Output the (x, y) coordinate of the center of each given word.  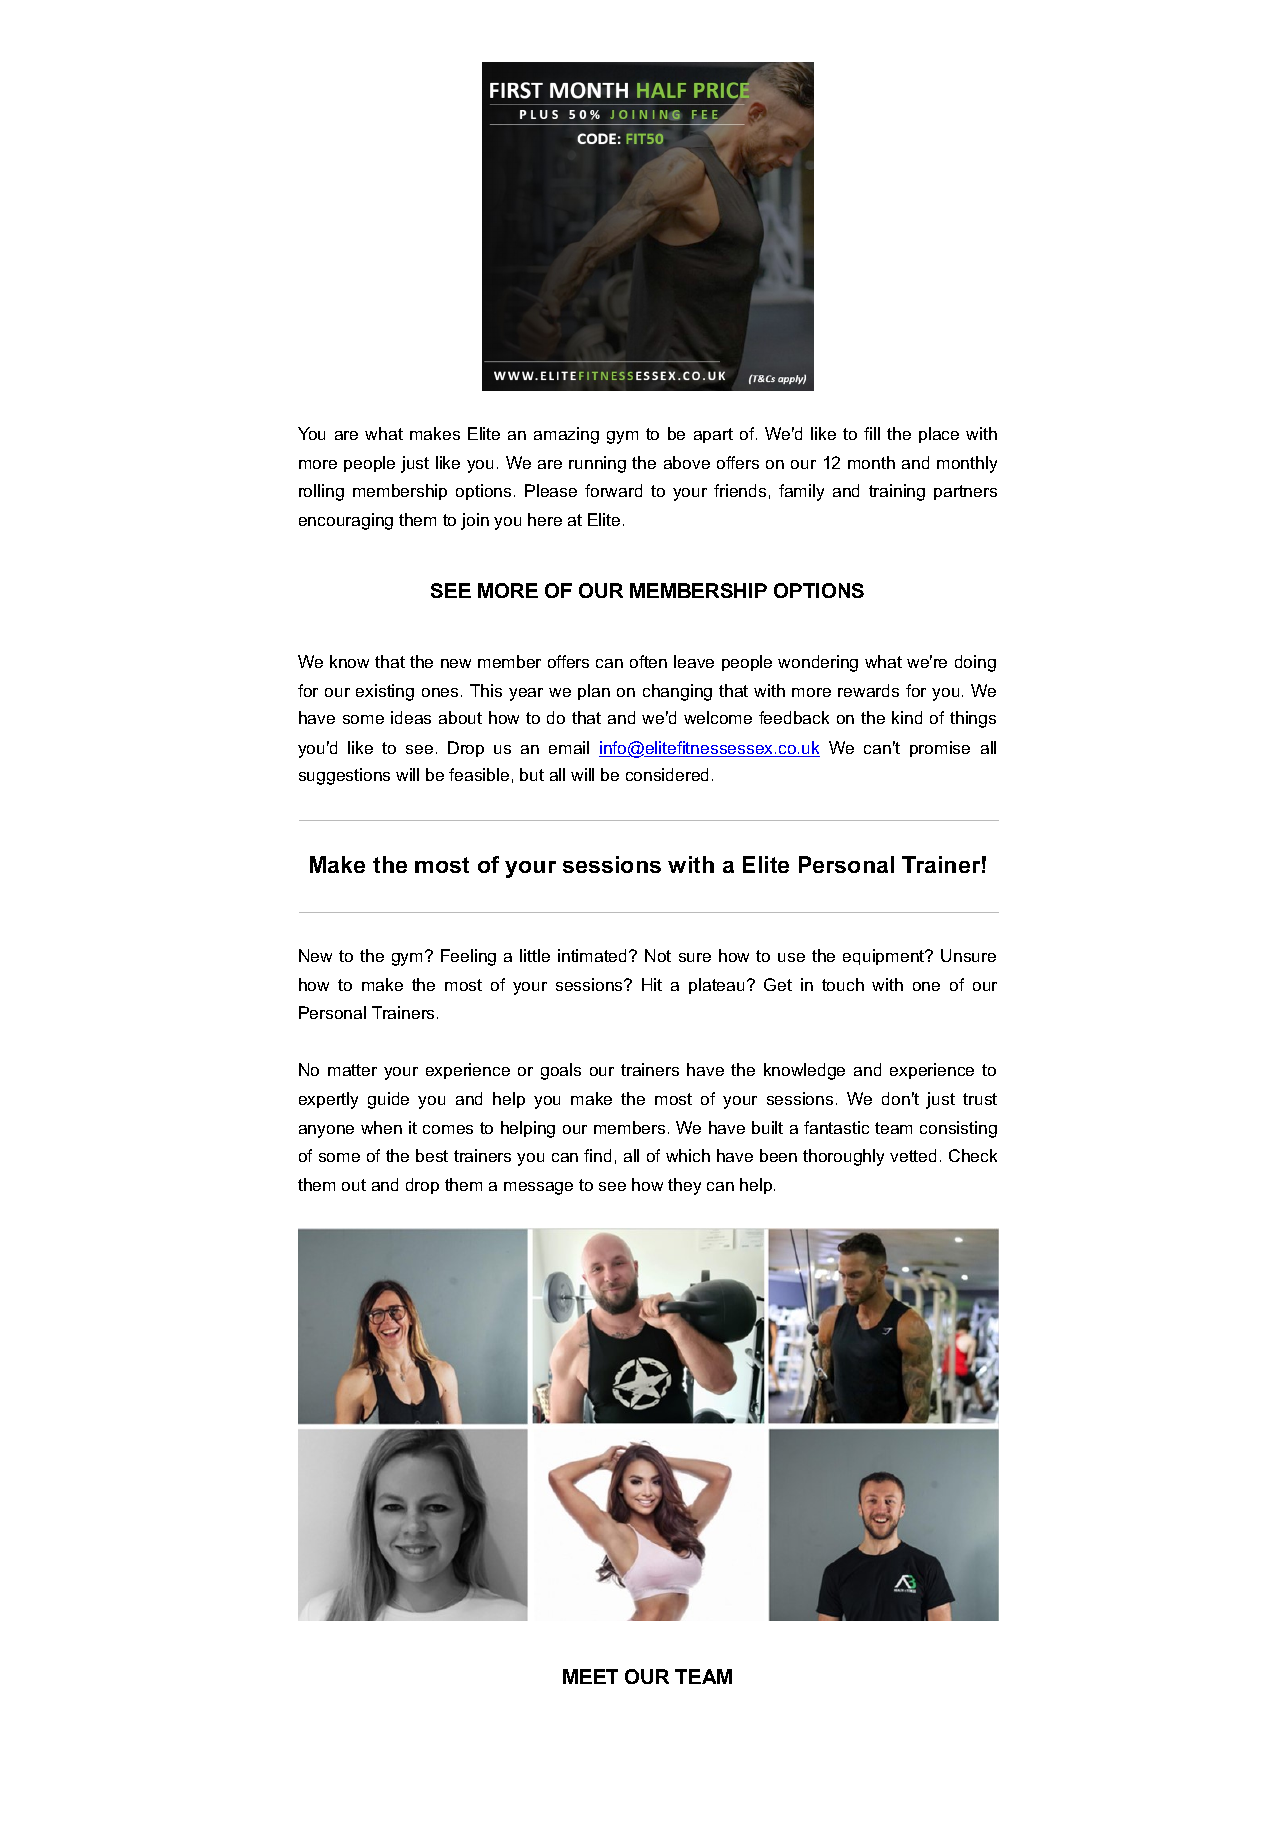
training (897, 492)
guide (388, 1100)
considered (667, 774)
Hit (652, 984)
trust (980, 1099)
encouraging (346, 521)
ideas (411, 717)
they (684, 1186)
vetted (913, 1155)
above (687, 462)
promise (940, 749)
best (432, 1155)
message (538, 1188)
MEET (590, 1676)
